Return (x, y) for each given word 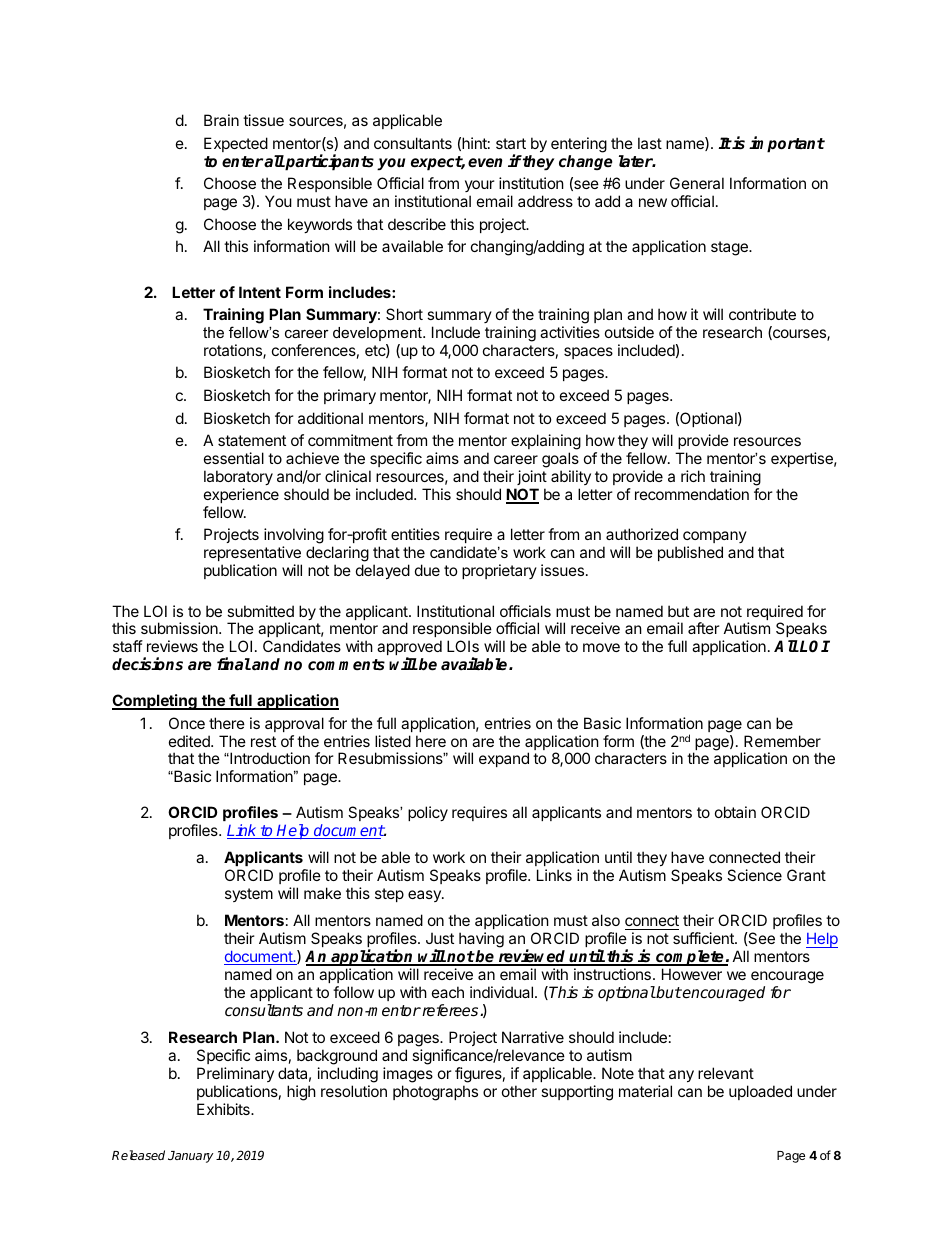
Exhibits (224, 1109)
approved (409, 649)
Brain (221, 120)
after (704, 628)
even (485, 163)
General (697, 183)
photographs (435, 1093)
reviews (172, 646)
